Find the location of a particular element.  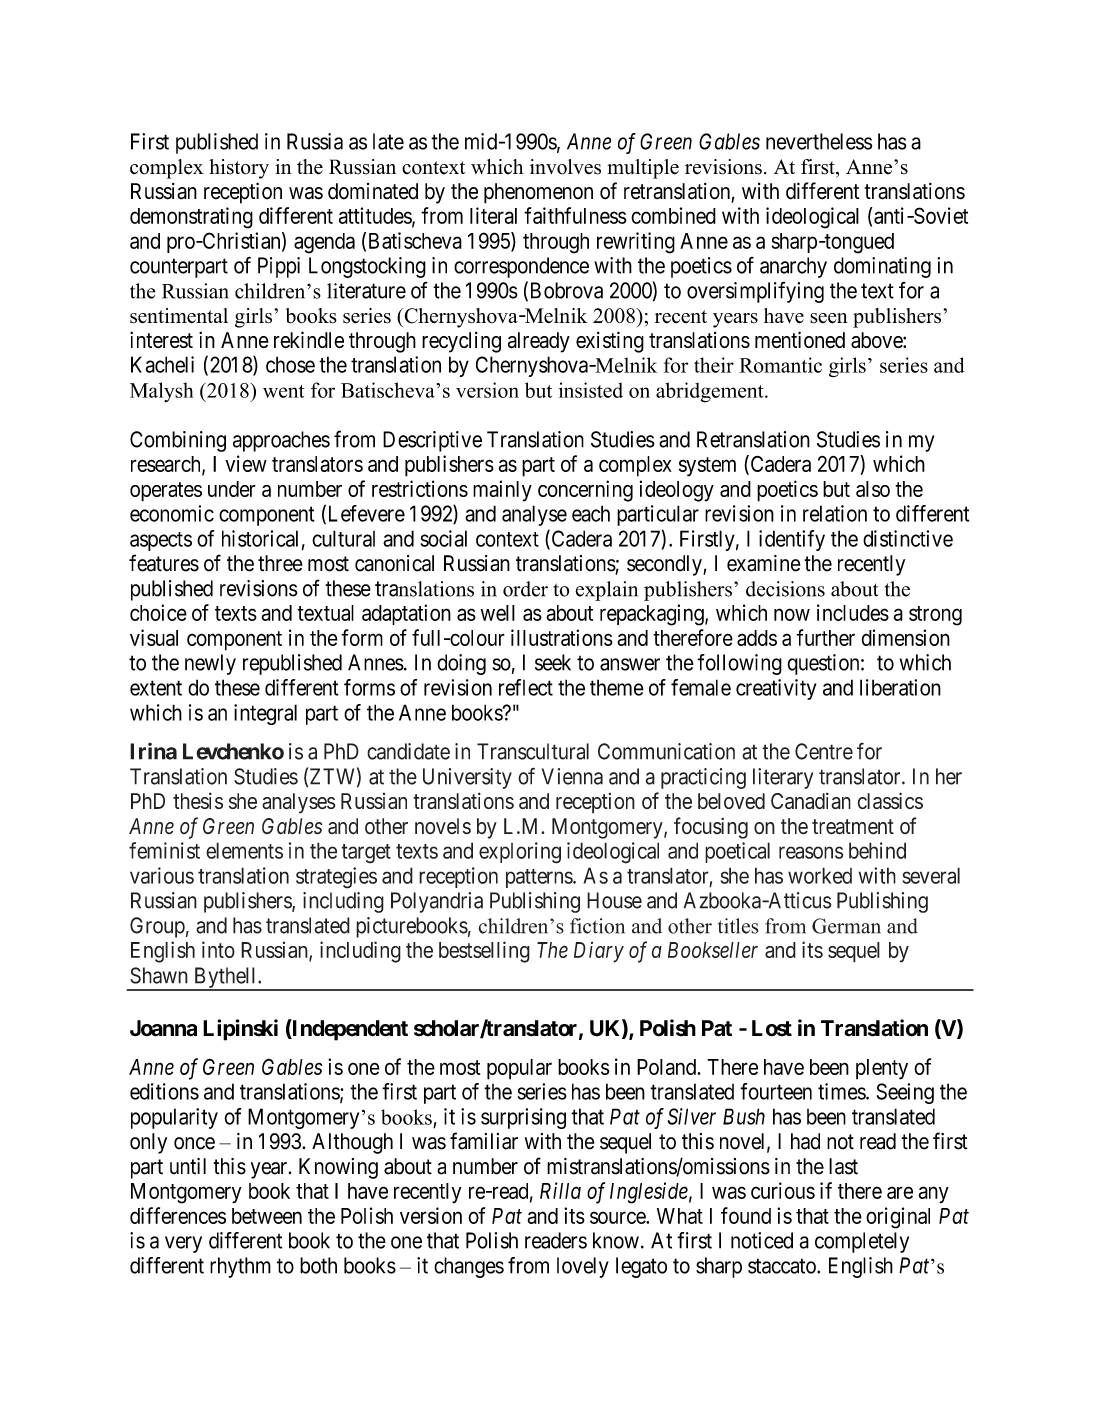

completely is located at coordinates (862, 1242).
